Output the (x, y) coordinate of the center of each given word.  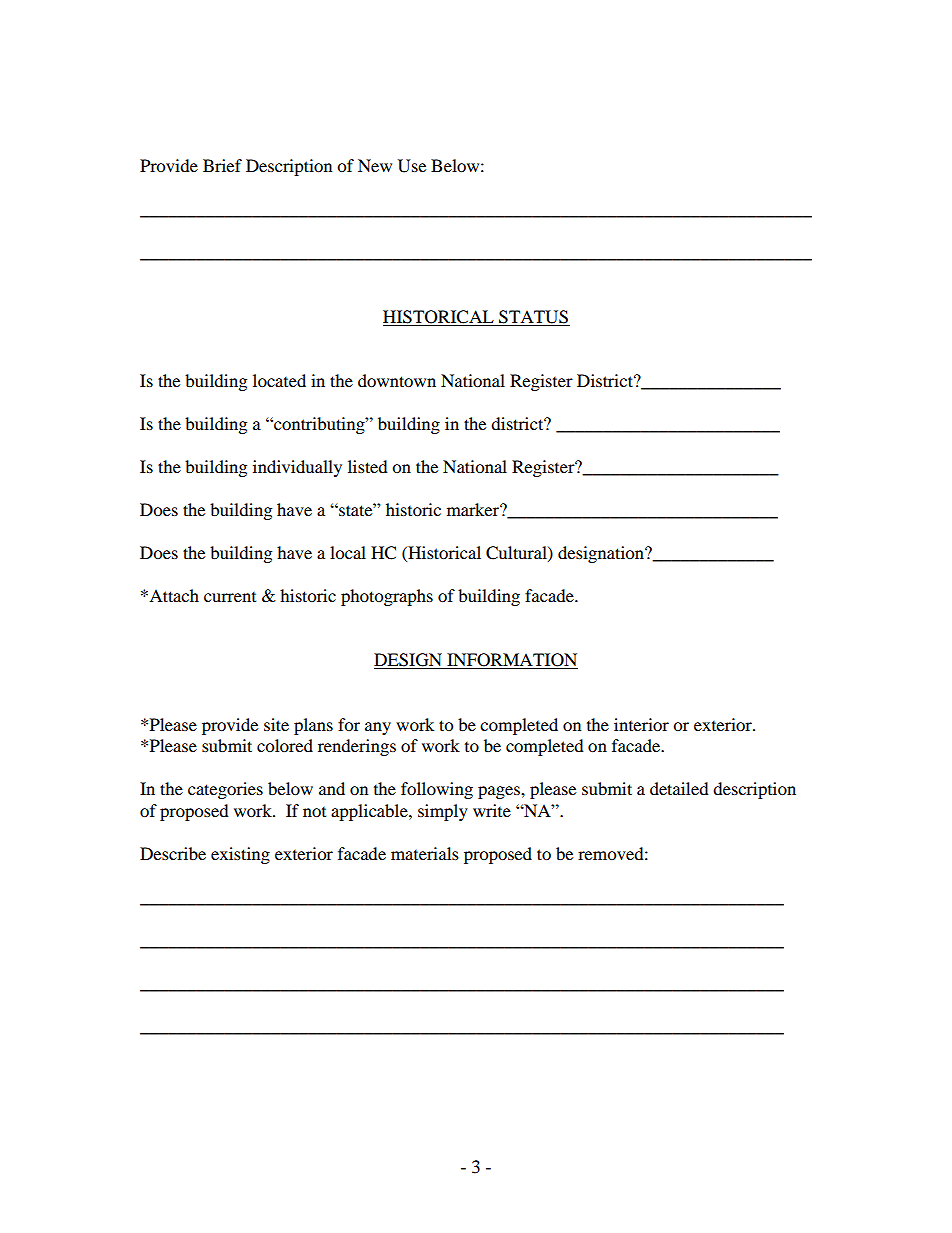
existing (240, 855)
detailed (679, 788)
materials (425, 853)
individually (297, 468)
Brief (222, 165)
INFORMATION (511, 661)
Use (412, 166)
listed (368, 466)
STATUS (533, 317)
